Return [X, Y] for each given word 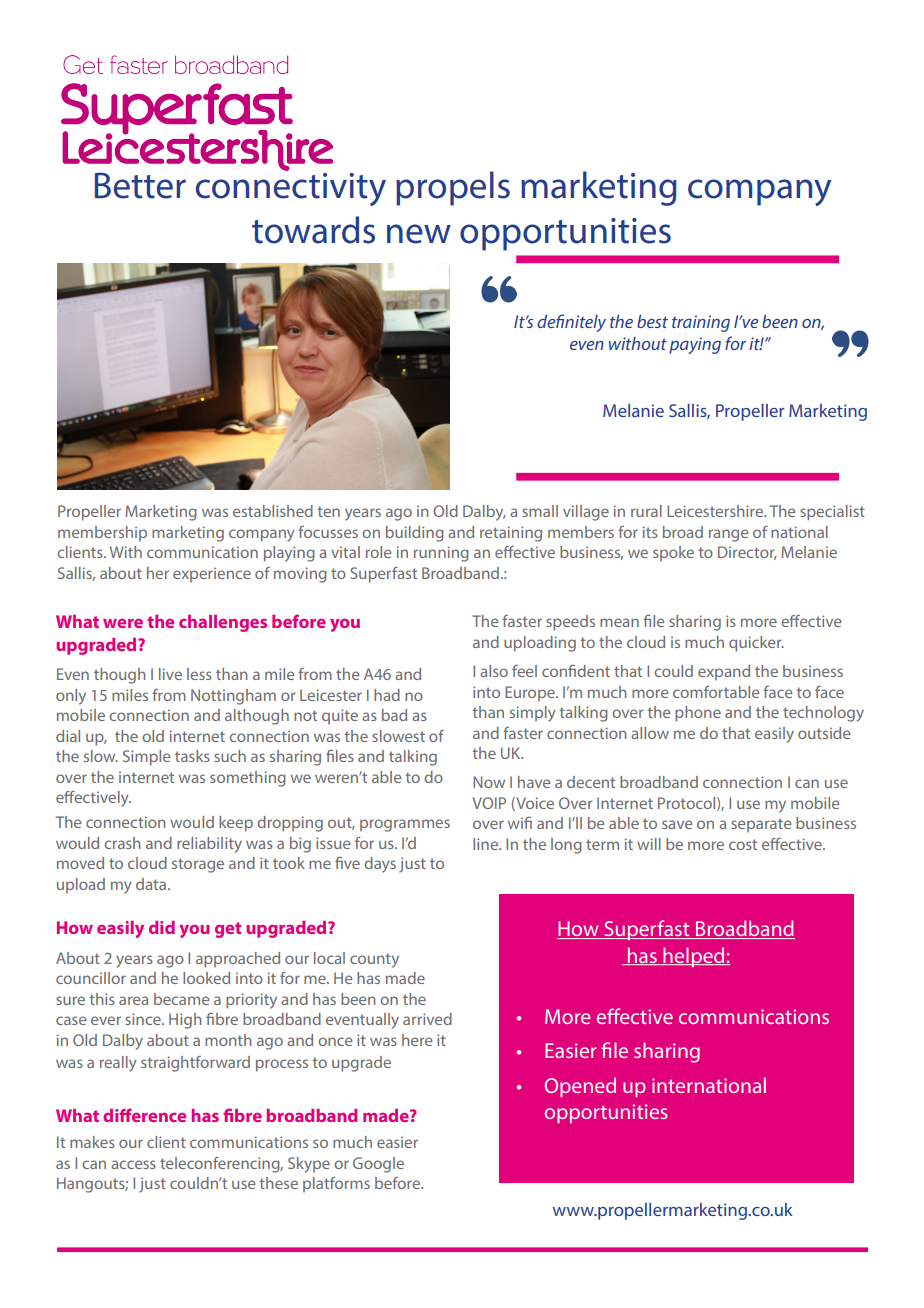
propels [453, 188]
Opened [580, 1087]
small [540, 511]
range [728, 535]
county [374, 960]
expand [724, 672]
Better [140, 185]
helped [694, 957]
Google [378, 1165]
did [162, 927]
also [494, 671]
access [133, 1164]
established [273, 511]
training [701, 323]
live [170, 674]
